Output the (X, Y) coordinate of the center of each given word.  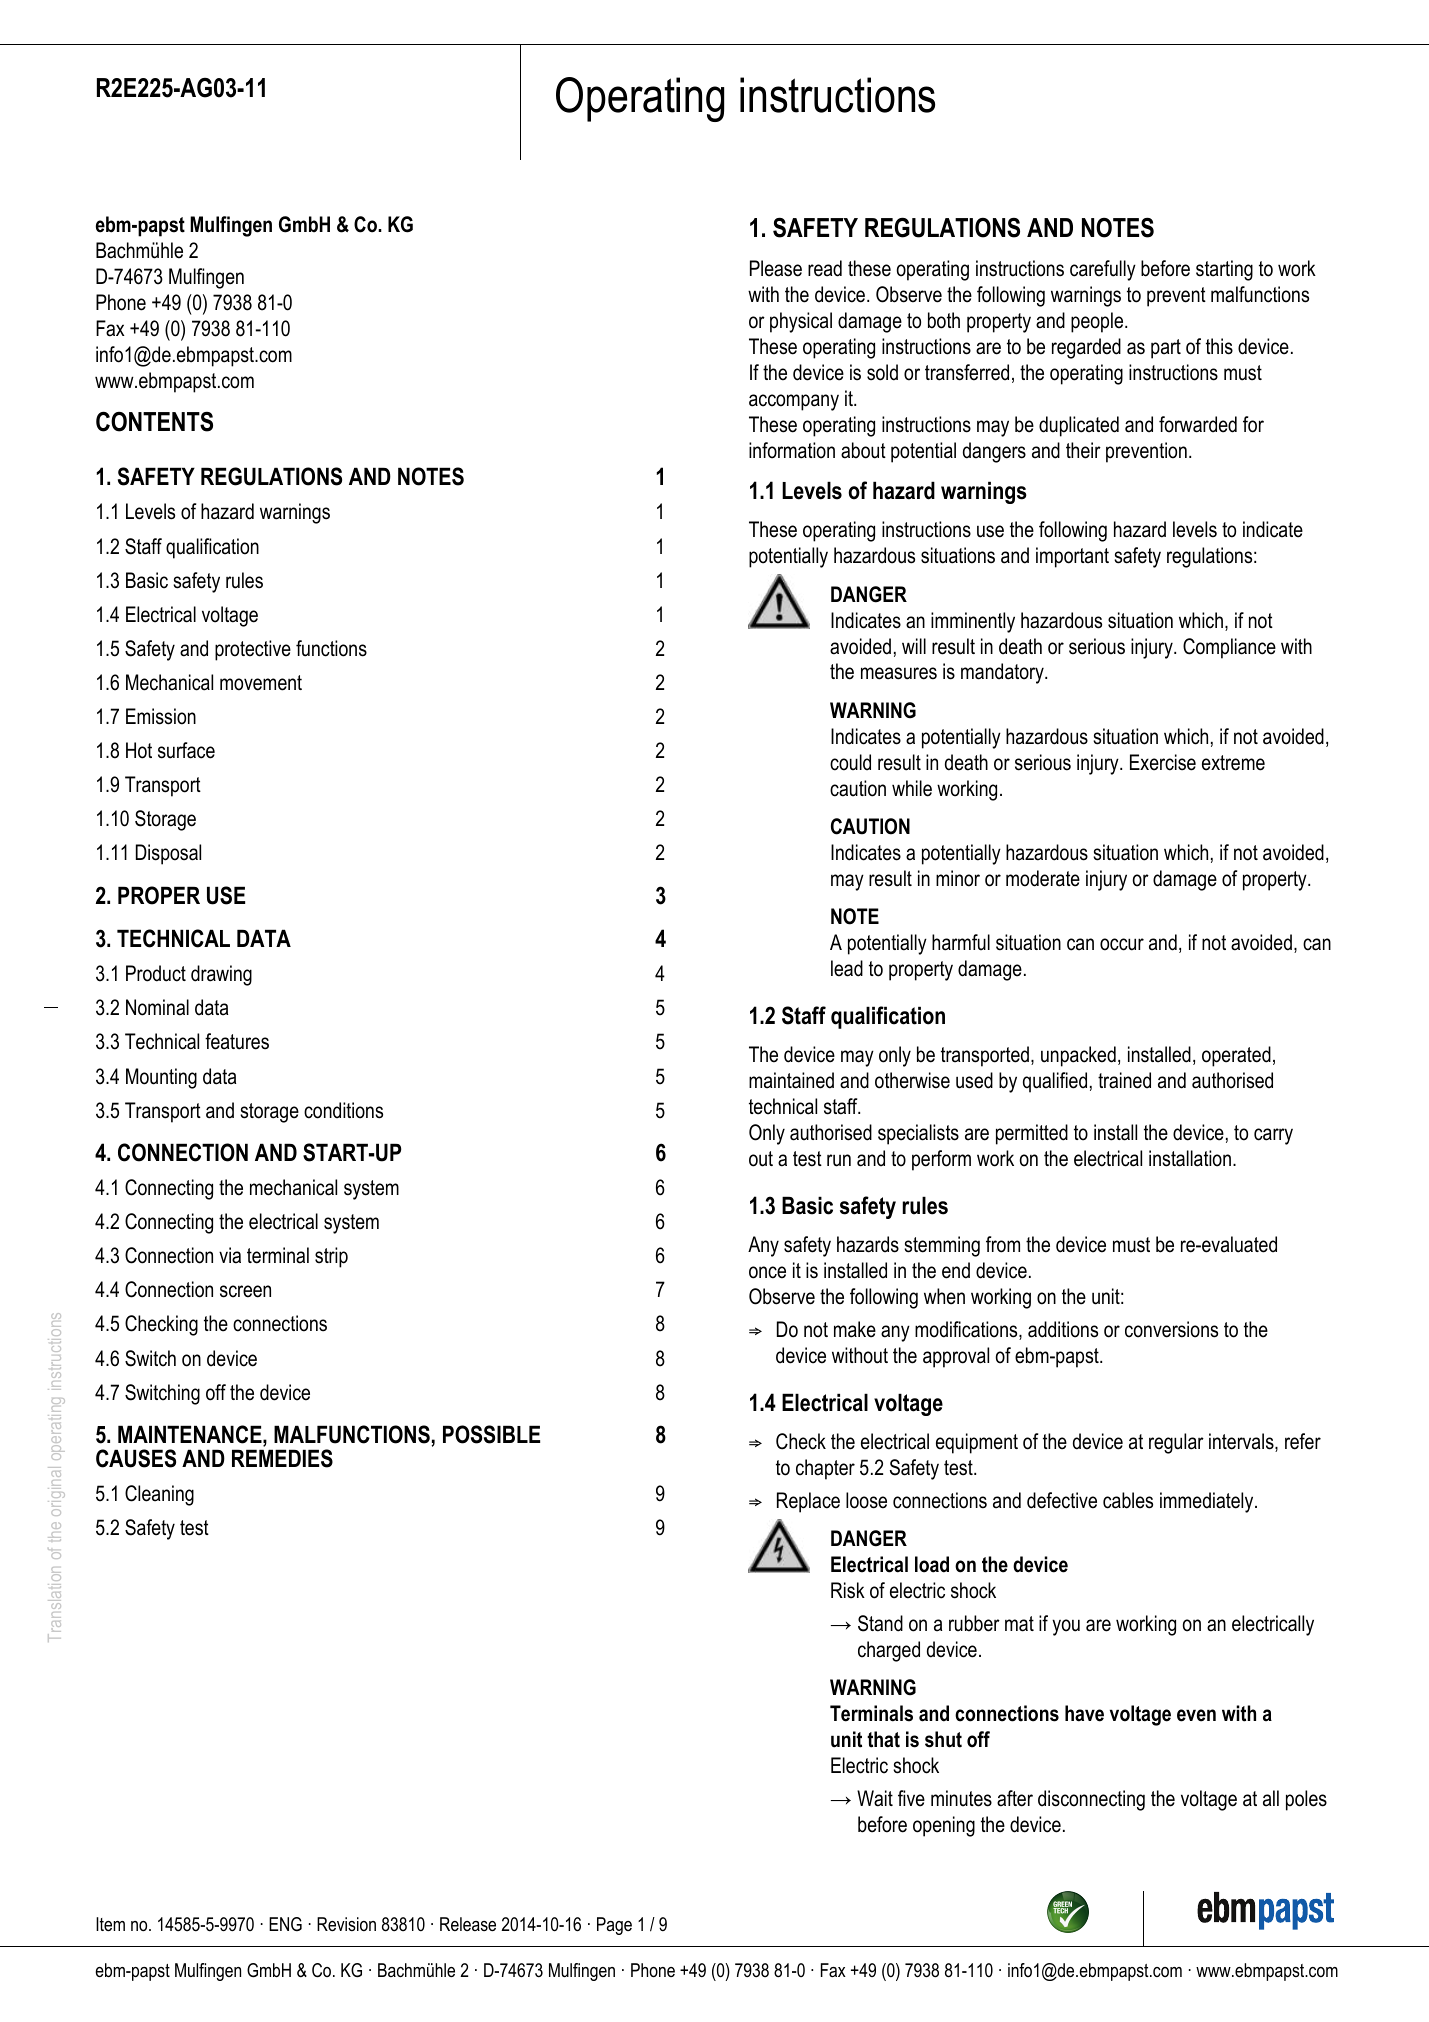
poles (1306, 1800)
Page (614, 1926)
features (237, 1041)
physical (801, 322)
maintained (791, 1080)
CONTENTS (154, 421)
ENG (285, 1924)
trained (1124, 1080)
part (1166, 349)
